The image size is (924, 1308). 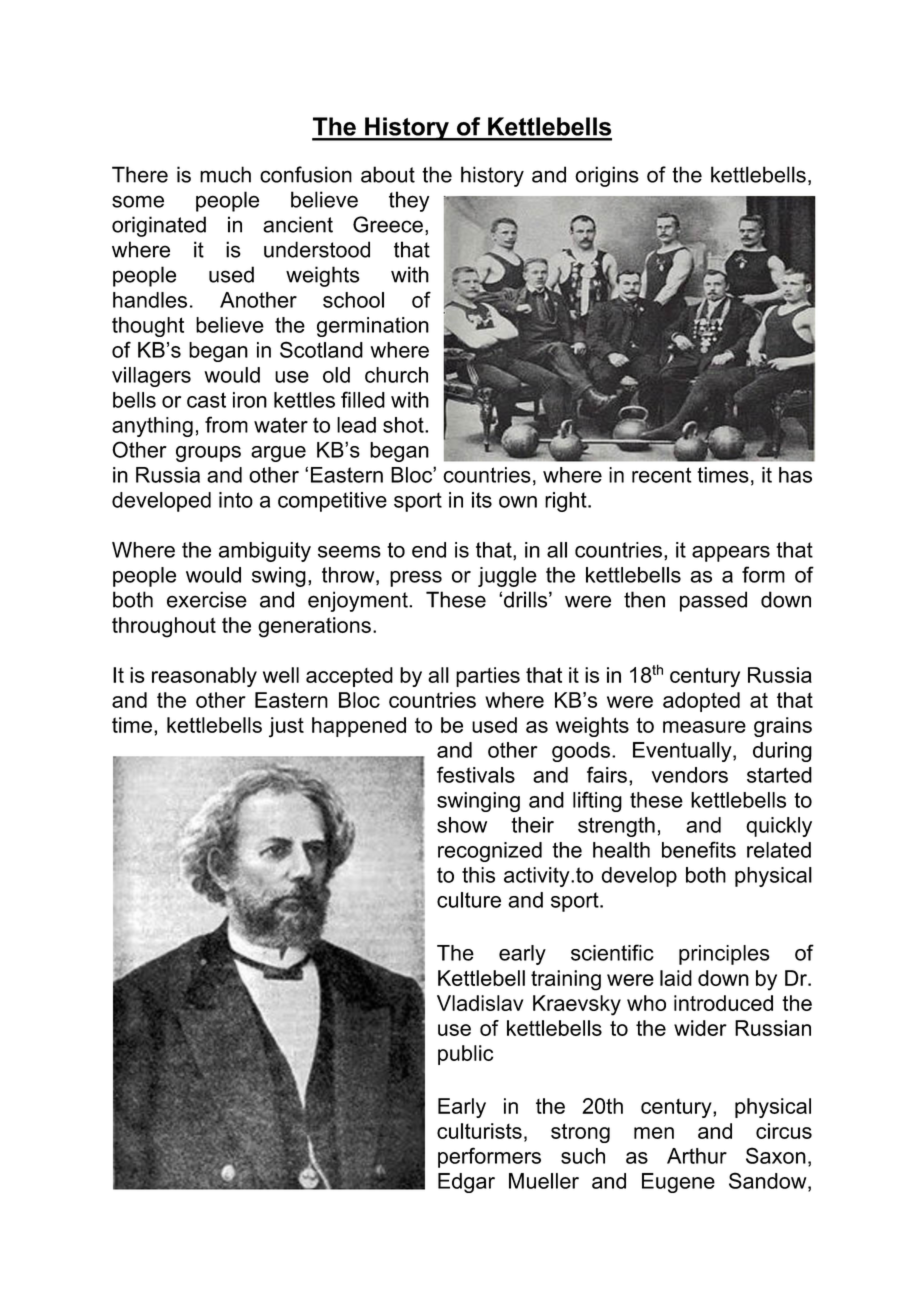 What do you see at coordinates (225, 174) in the image?
I see `much` at bounding box center [225, 174].
